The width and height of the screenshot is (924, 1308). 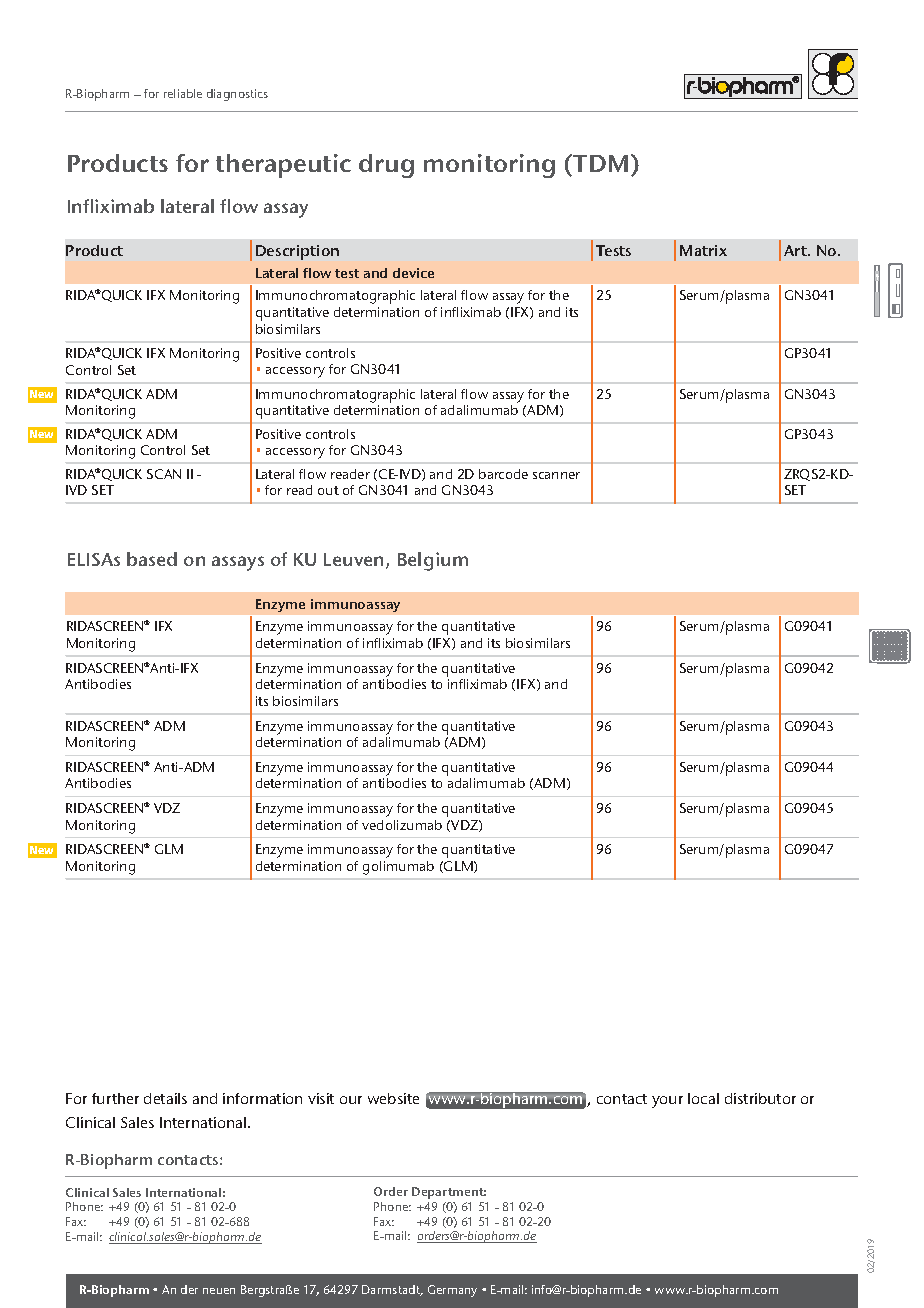 I want to click on TDM, so click(x=600, y=163).
